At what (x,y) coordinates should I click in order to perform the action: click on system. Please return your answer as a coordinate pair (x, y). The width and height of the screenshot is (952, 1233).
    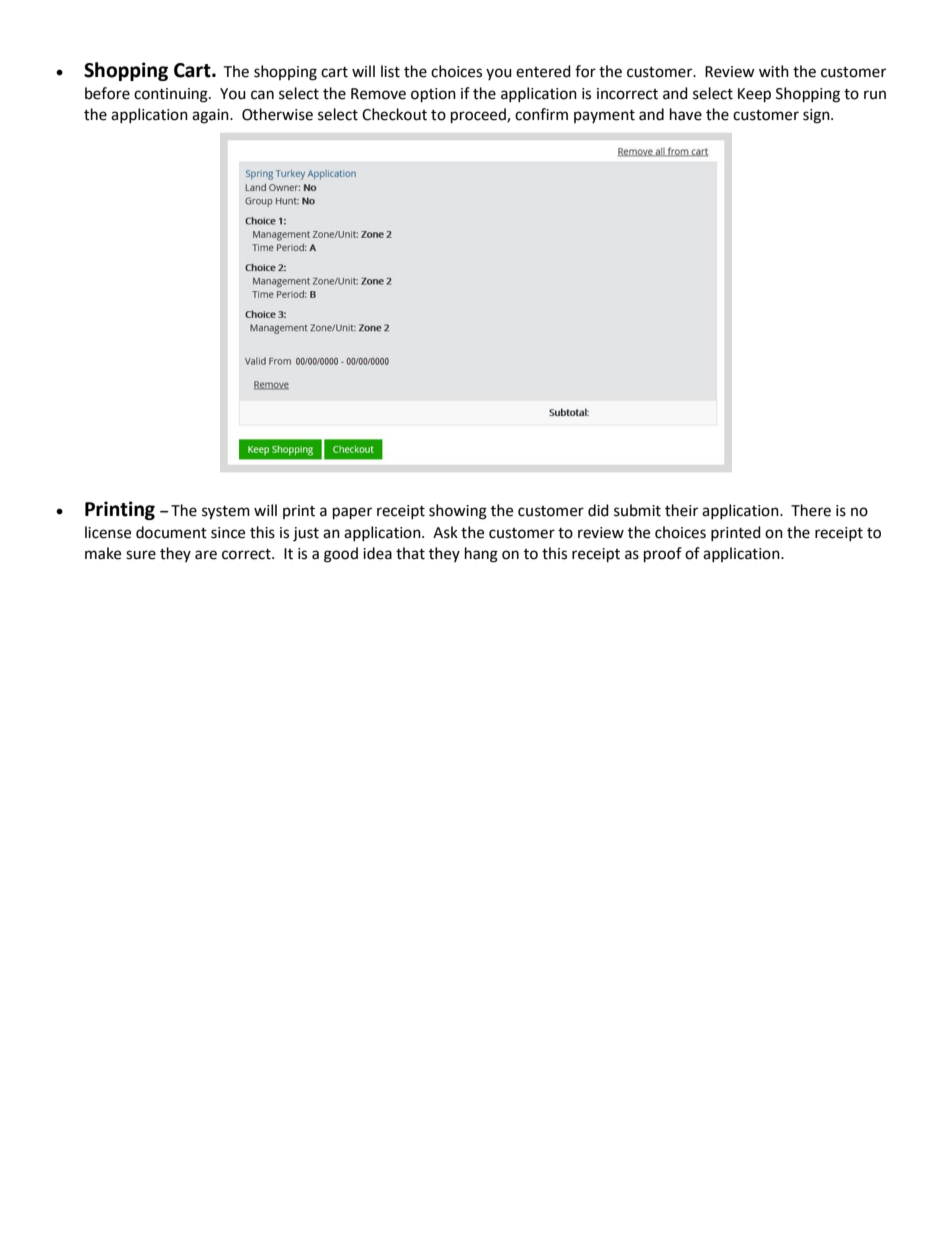
    Looking at the image, I should click on (226, 513).
